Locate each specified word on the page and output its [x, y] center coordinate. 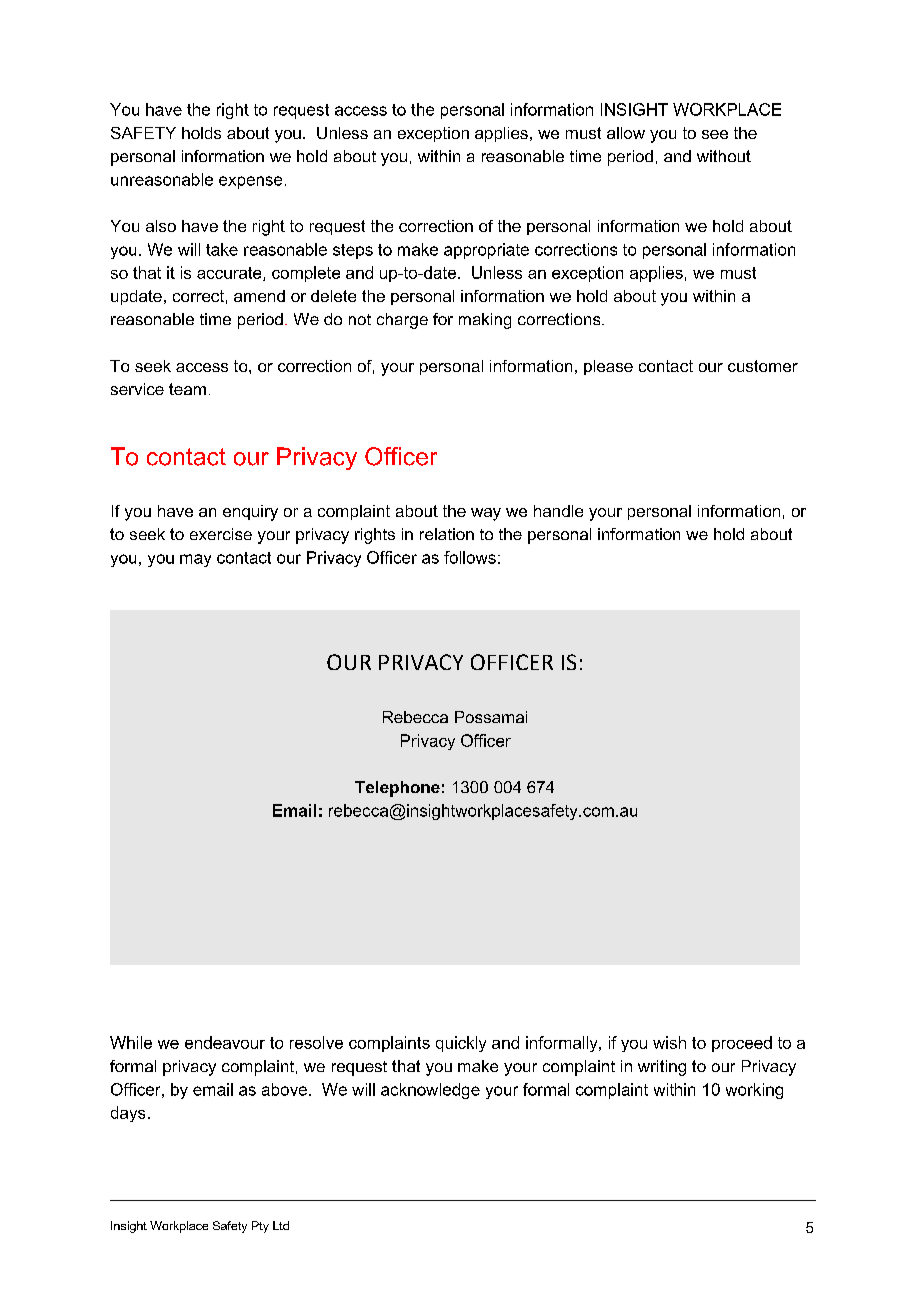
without [724, 156]
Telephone [397, 789]
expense [250, 182]
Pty [260, 1227]
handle [558, 511]
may [195, 560]
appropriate [486, 251]
